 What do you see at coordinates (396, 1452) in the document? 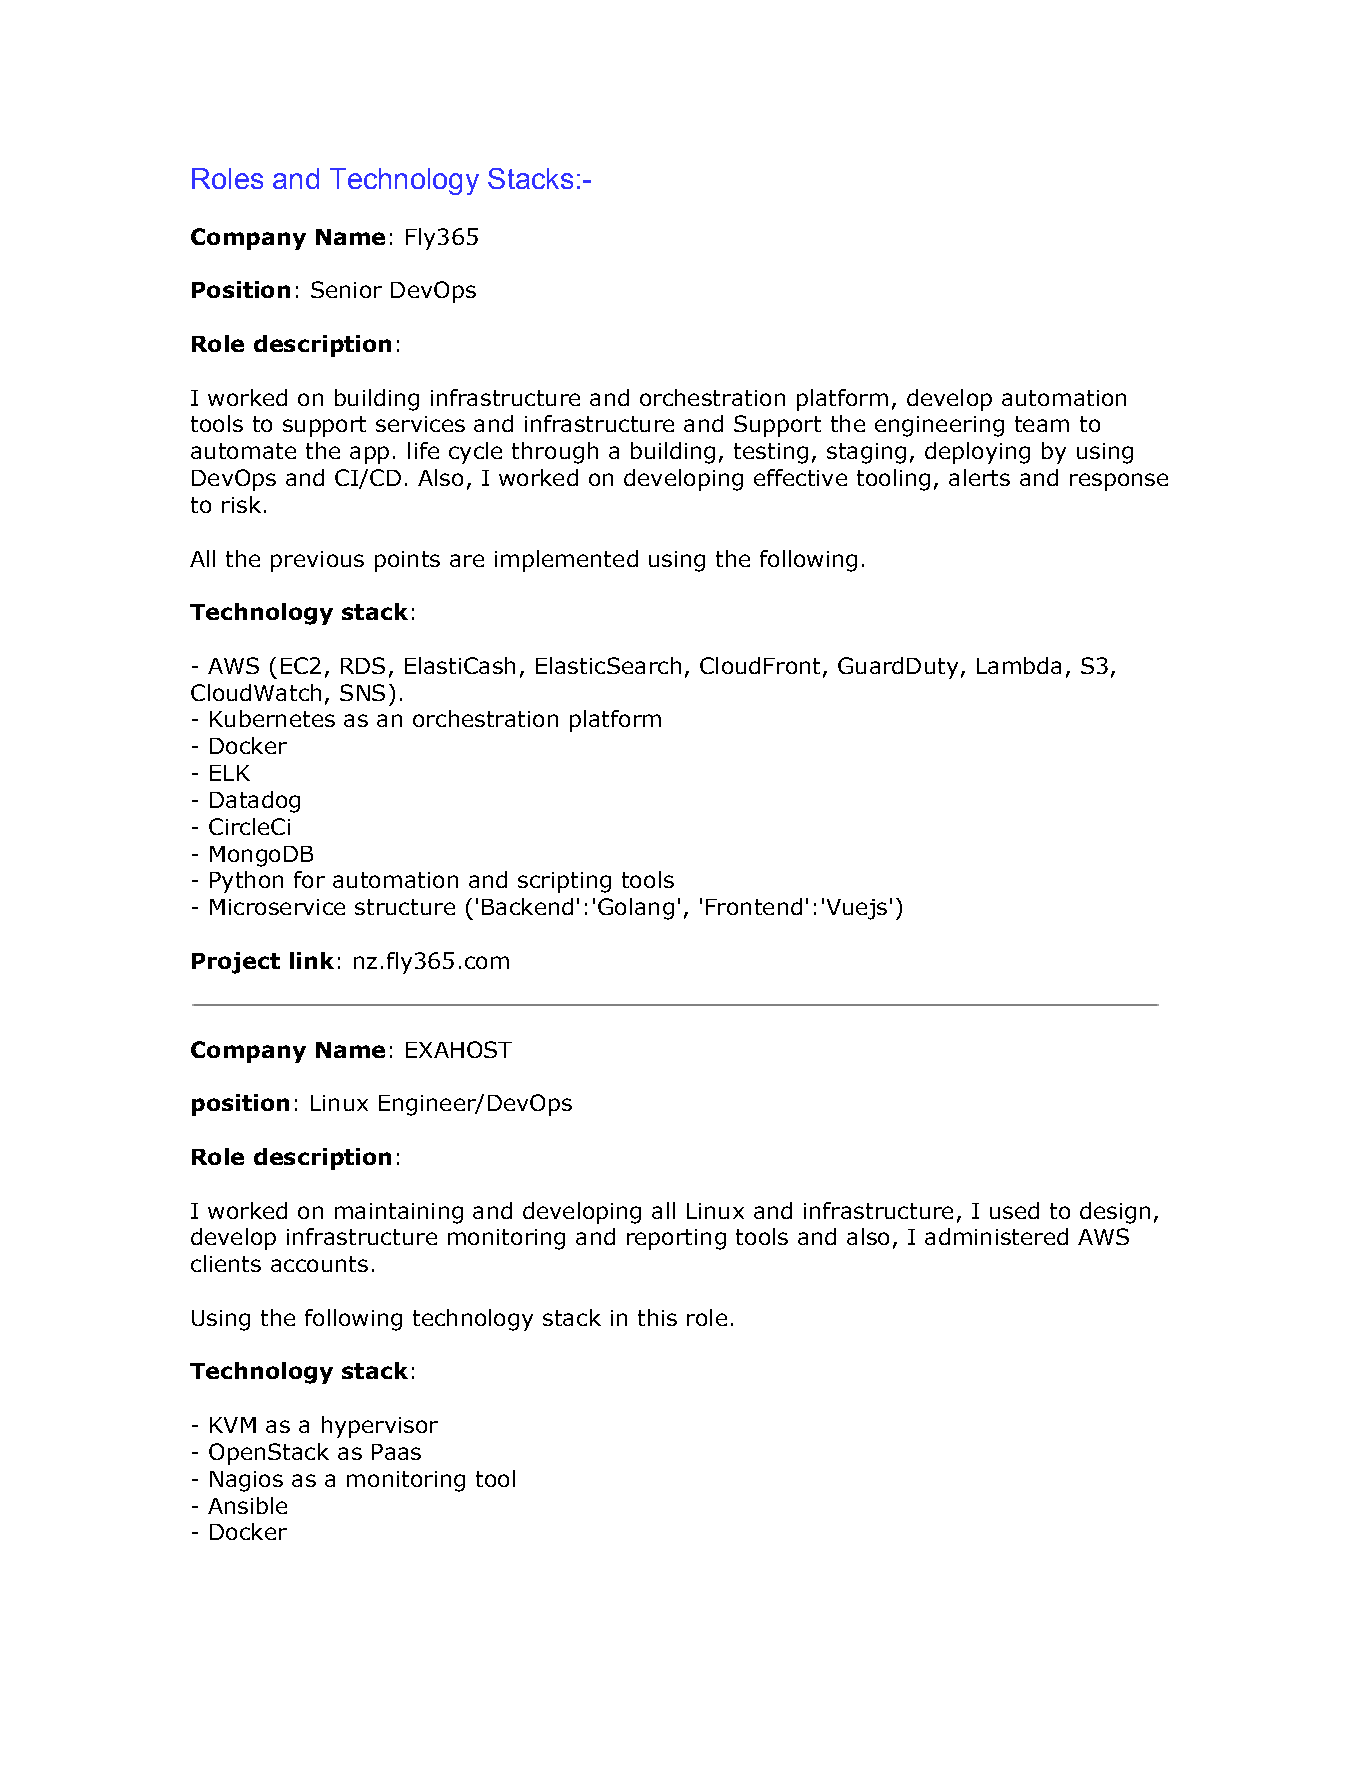
I see `Paas` at bounding box center [396, 1452].
